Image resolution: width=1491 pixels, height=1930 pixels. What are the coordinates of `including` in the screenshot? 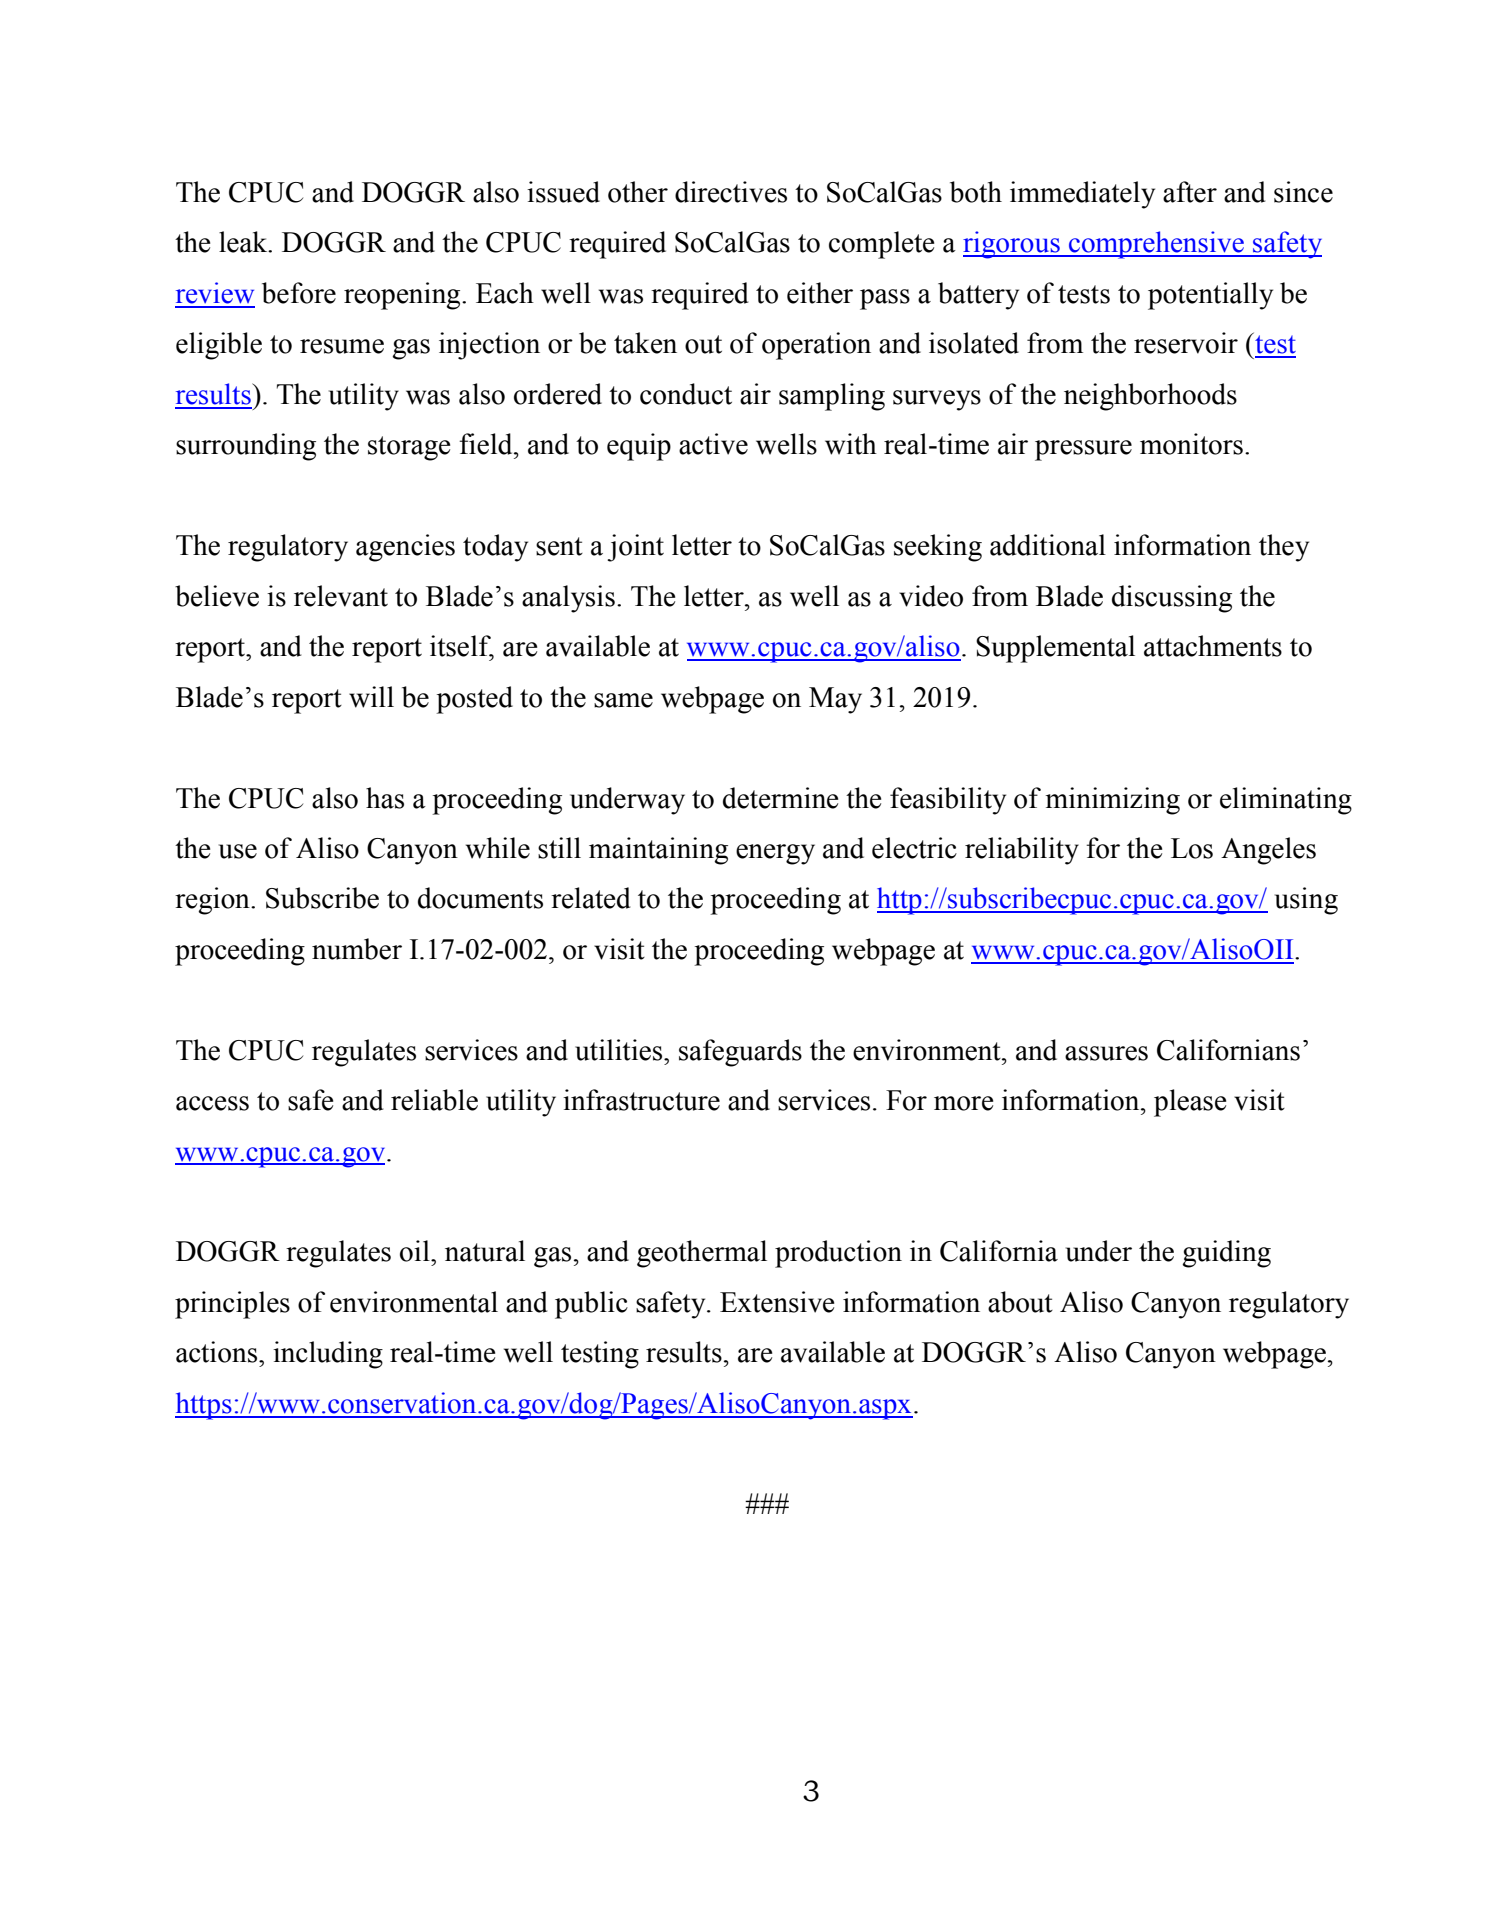 It's located at (328, 1355).
